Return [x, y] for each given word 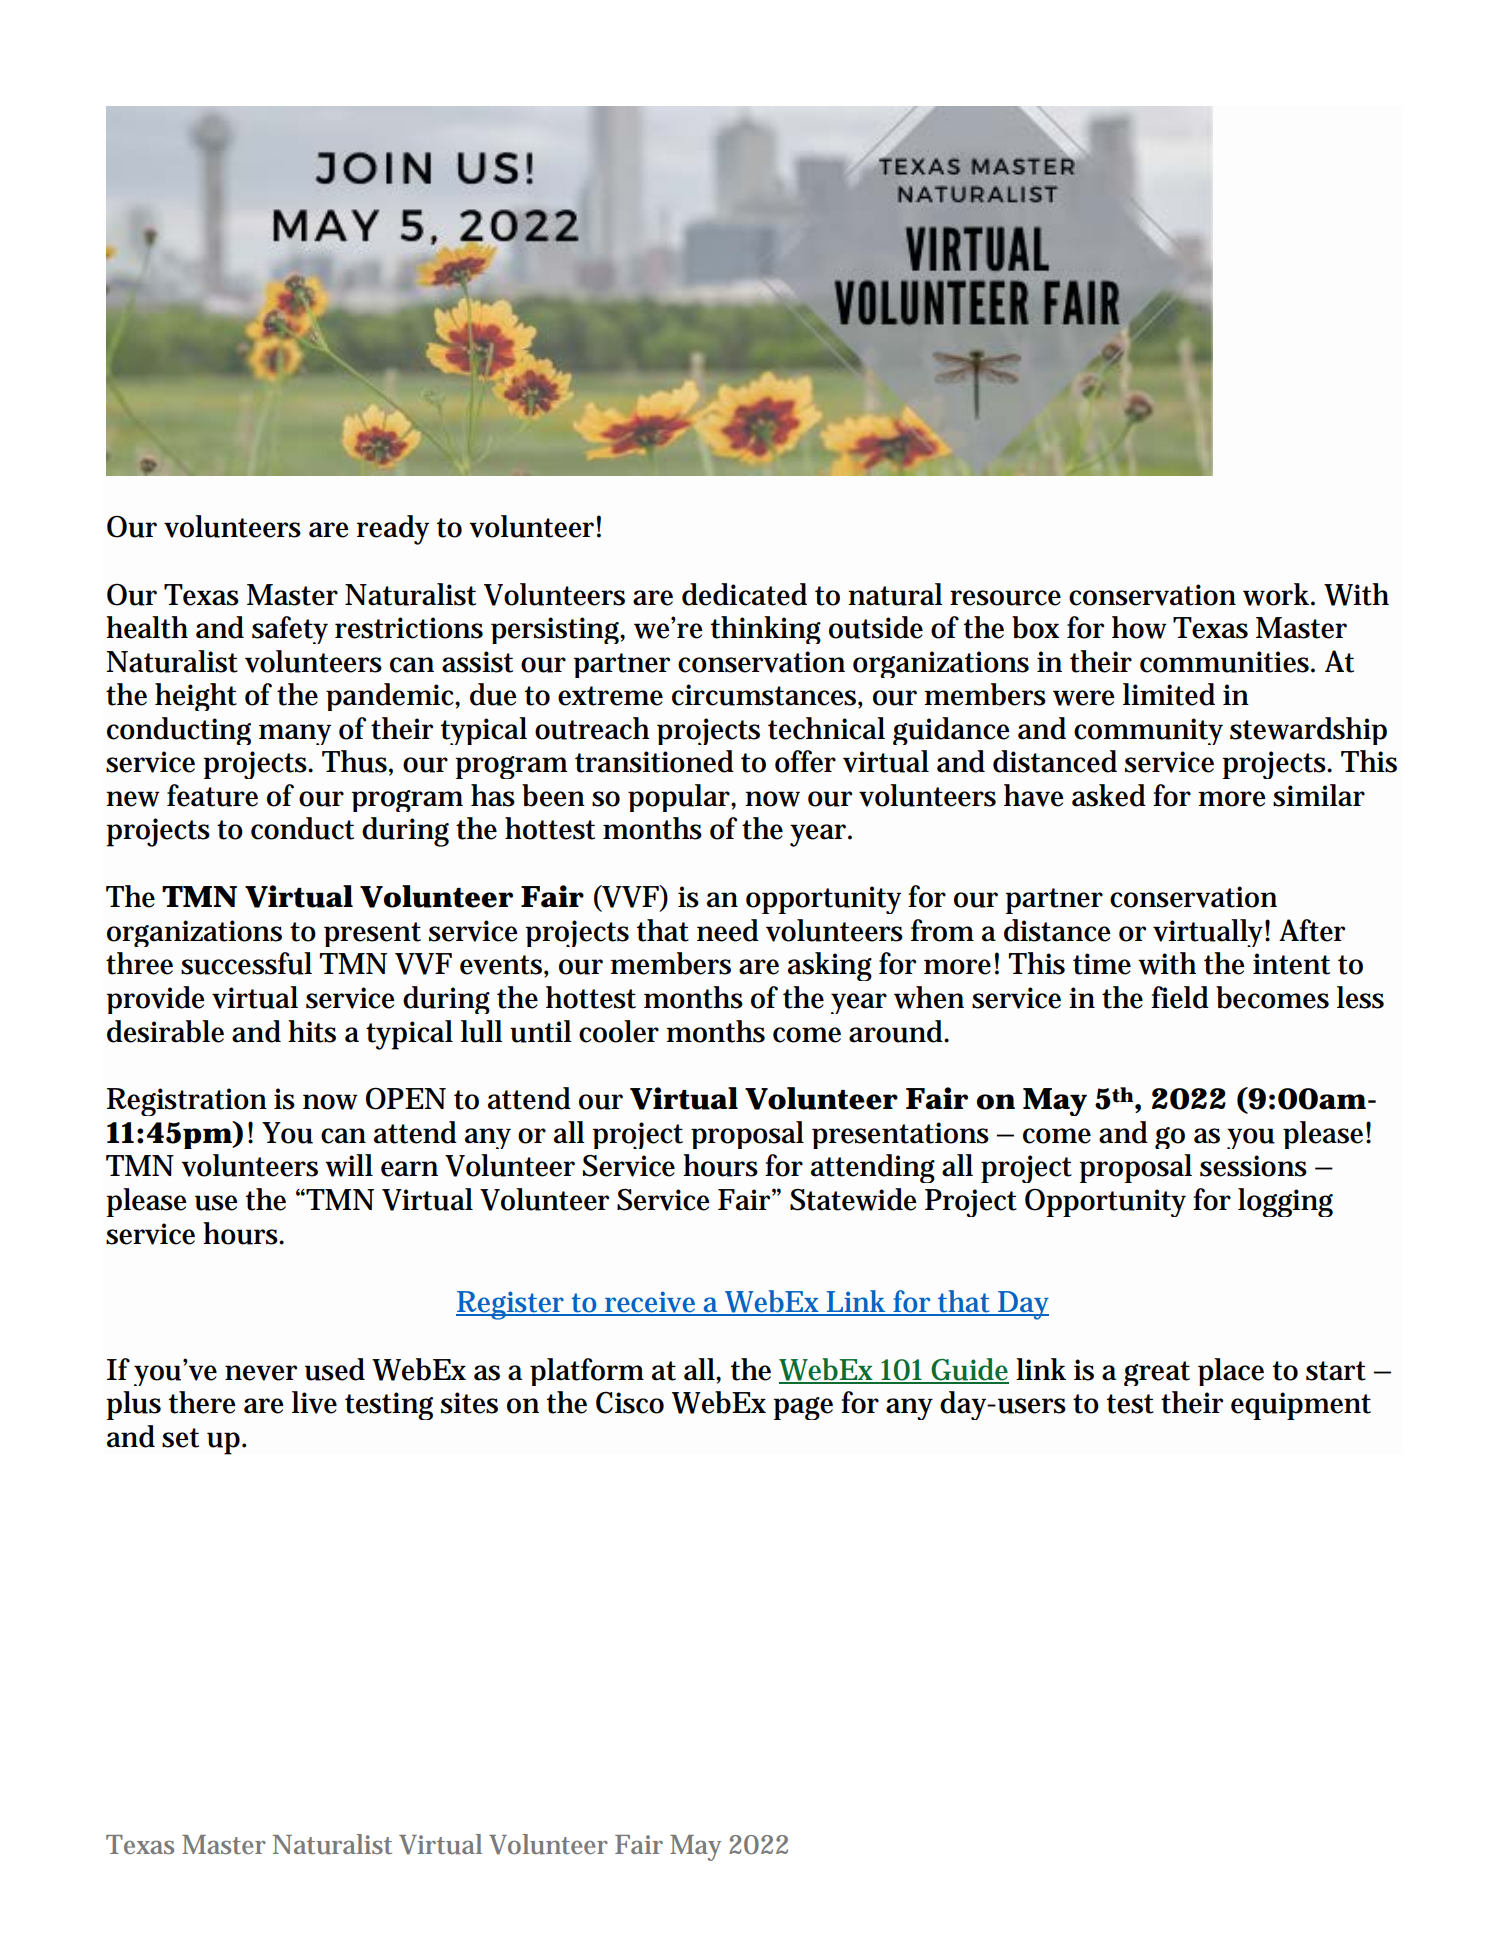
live [314, 1402]
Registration [187, 1102]
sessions [1253, 1166]
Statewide [853, 1199]
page [803, 1408]
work [1276, 594]
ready [393, 530]
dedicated [744, 594]
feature [212, 795]
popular [680, 798]
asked [1109, 795]
